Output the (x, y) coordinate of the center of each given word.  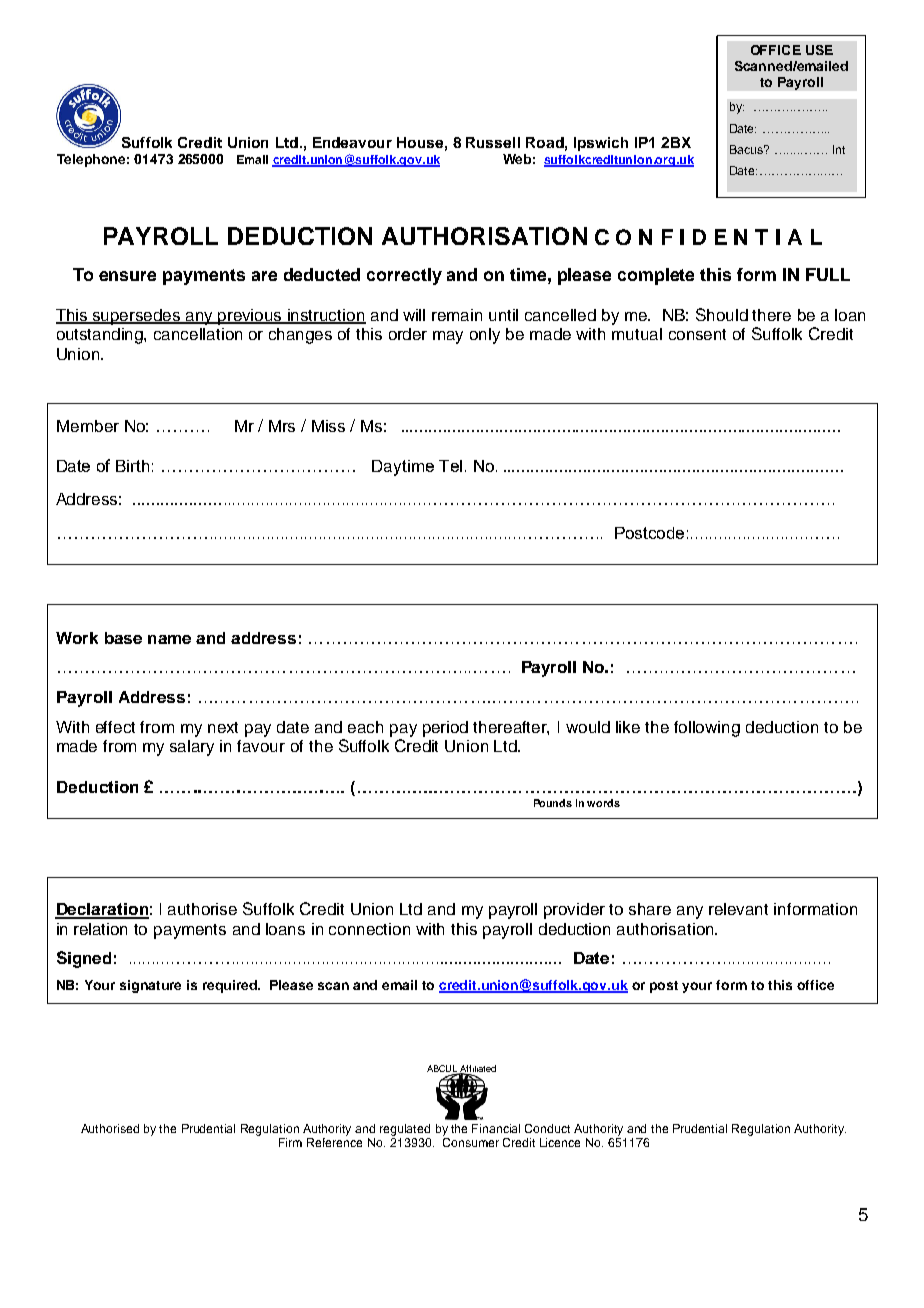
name (169, 639)
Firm (290, 1142)
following (707, 729)
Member (88, 426)
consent (697, 334)
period (445, 729)
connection (369, 929)
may (448, 337)
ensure (127, 276)
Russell (493, 142)
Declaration (102, 910)
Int (839, 149)
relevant (738, 909)
